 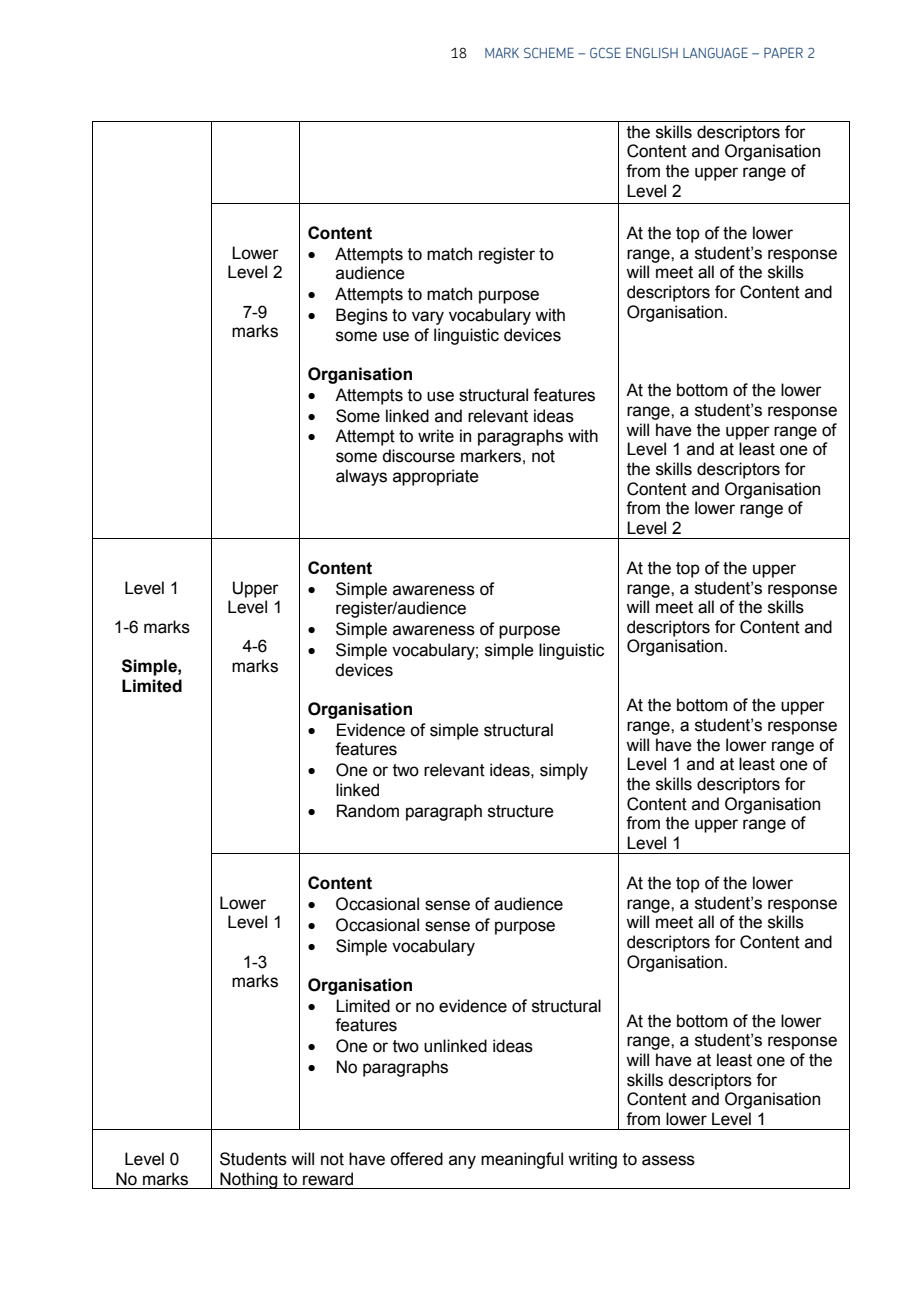 What do you see at coordinates (361, 477) in the image?
I see `always` at bounding box center [361, 477].
